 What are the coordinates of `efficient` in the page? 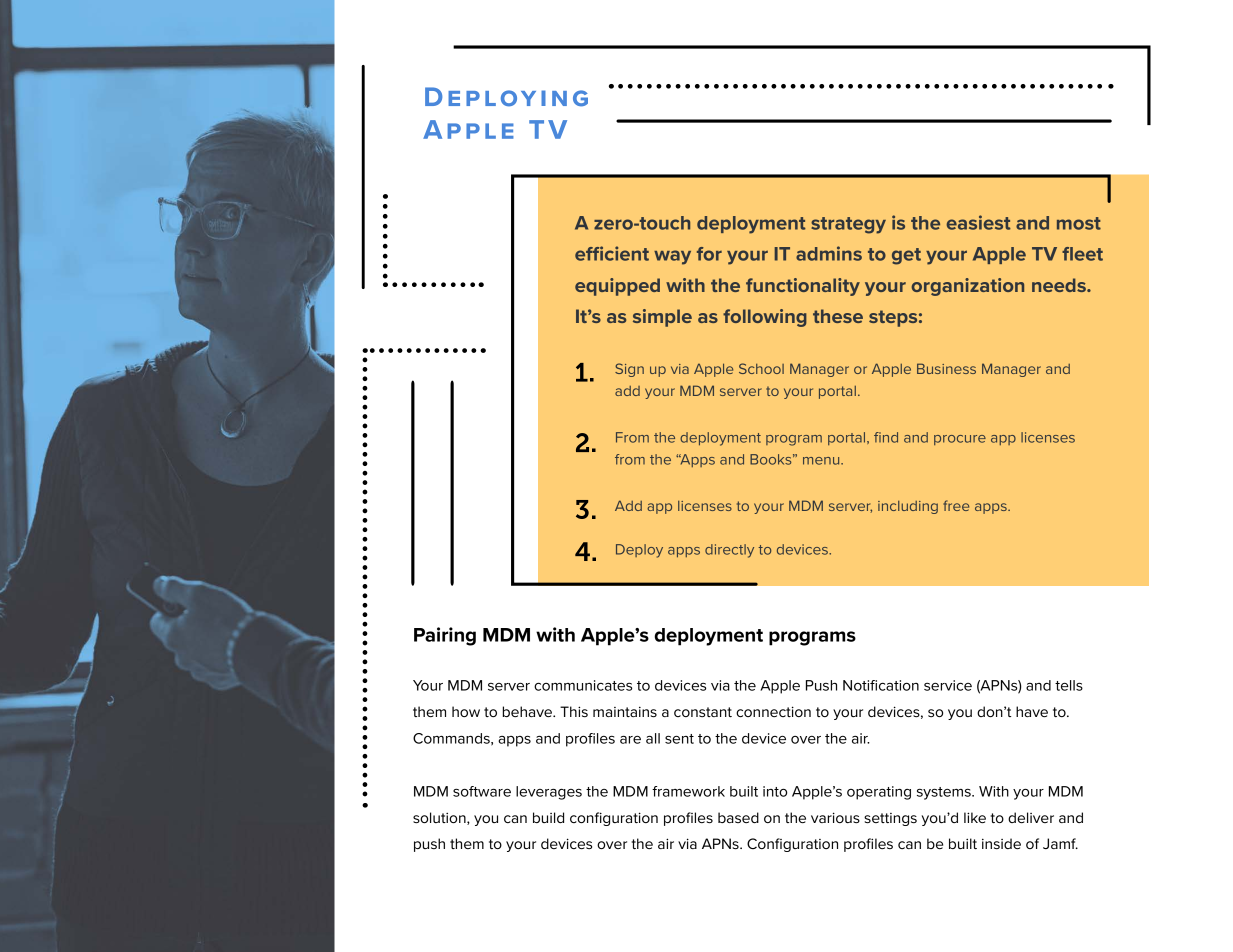 It's located at (612, 253).
